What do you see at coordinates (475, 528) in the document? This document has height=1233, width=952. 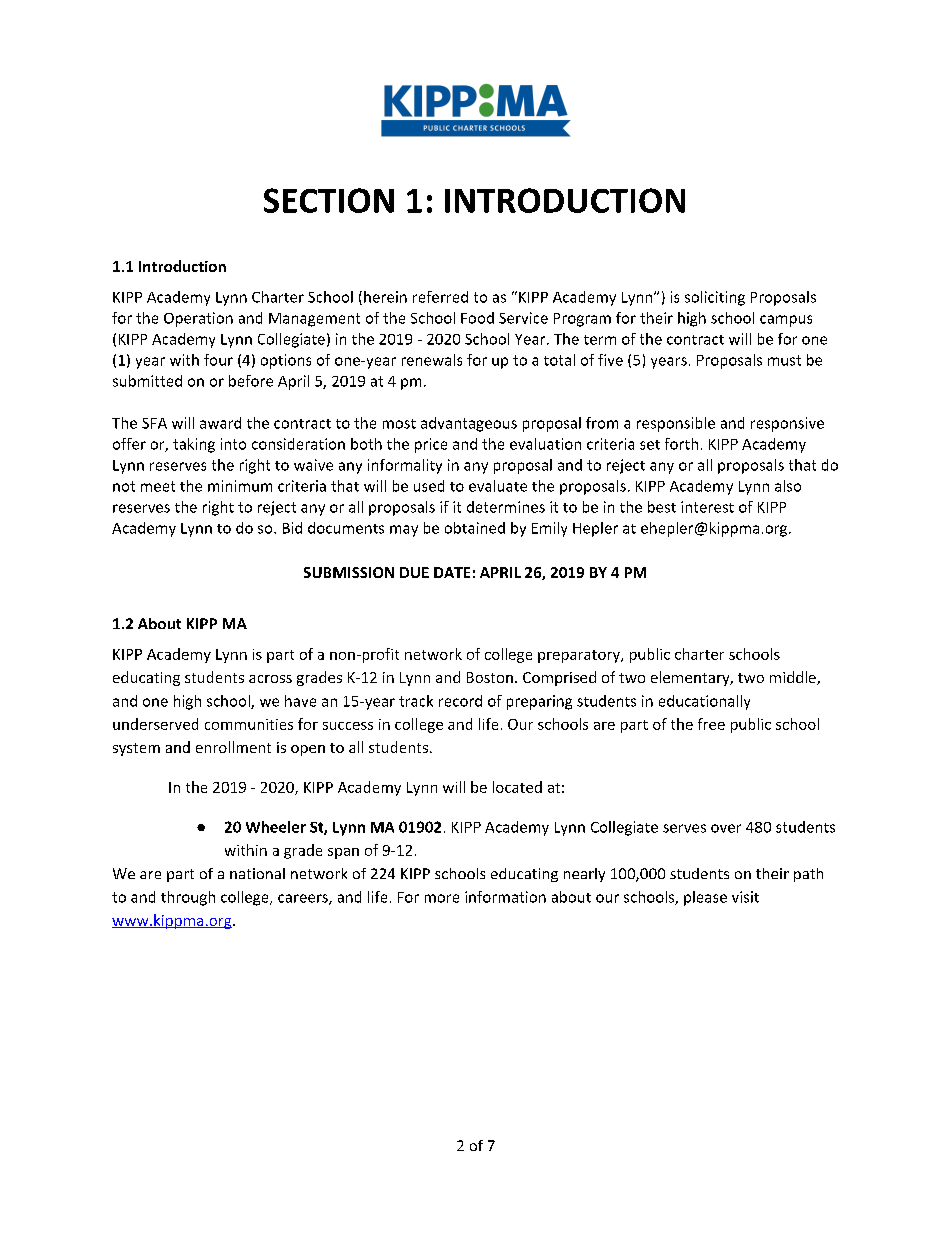 I see `obtained` at bounding box center [475, 528].
